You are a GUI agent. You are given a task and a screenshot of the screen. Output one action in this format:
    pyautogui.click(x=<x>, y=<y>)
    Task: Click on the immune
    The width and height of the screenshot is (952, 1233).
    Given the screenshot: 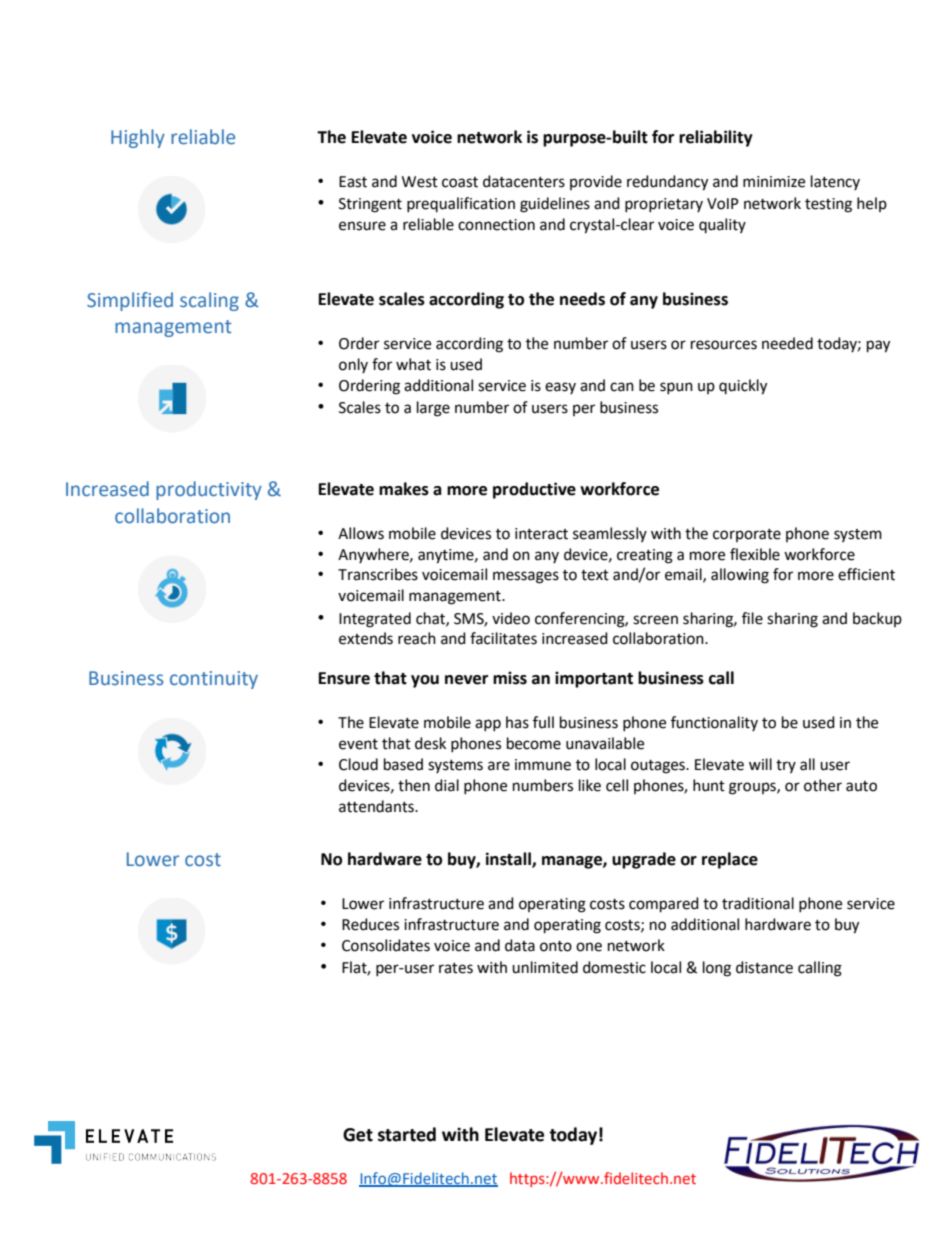 What is the action you would take?
    pyautogui.click(x=543, y=765)
